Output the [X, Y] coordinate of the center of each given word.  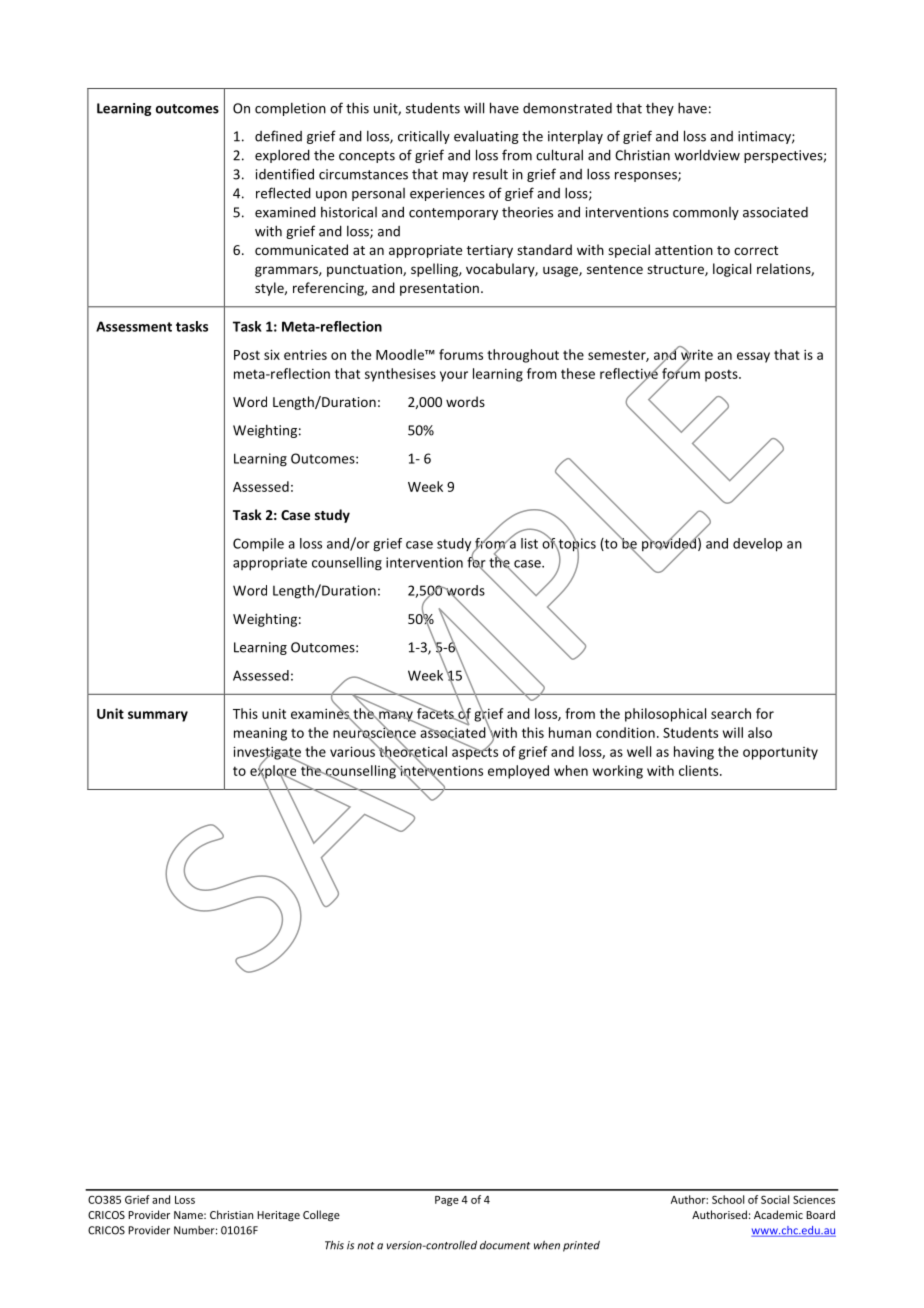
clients [700, 770]
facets [436, 713]
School [728, 1199]
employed [518, 772]
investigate [267, 754]
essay [753, 357]
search [731, 713]
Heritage [278, 1216]
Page [447, 1201]
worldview [707, 155]
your [454, 376]
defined [278, 136]
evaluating [486, 137]
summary [158, 716]
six [272, 354]
